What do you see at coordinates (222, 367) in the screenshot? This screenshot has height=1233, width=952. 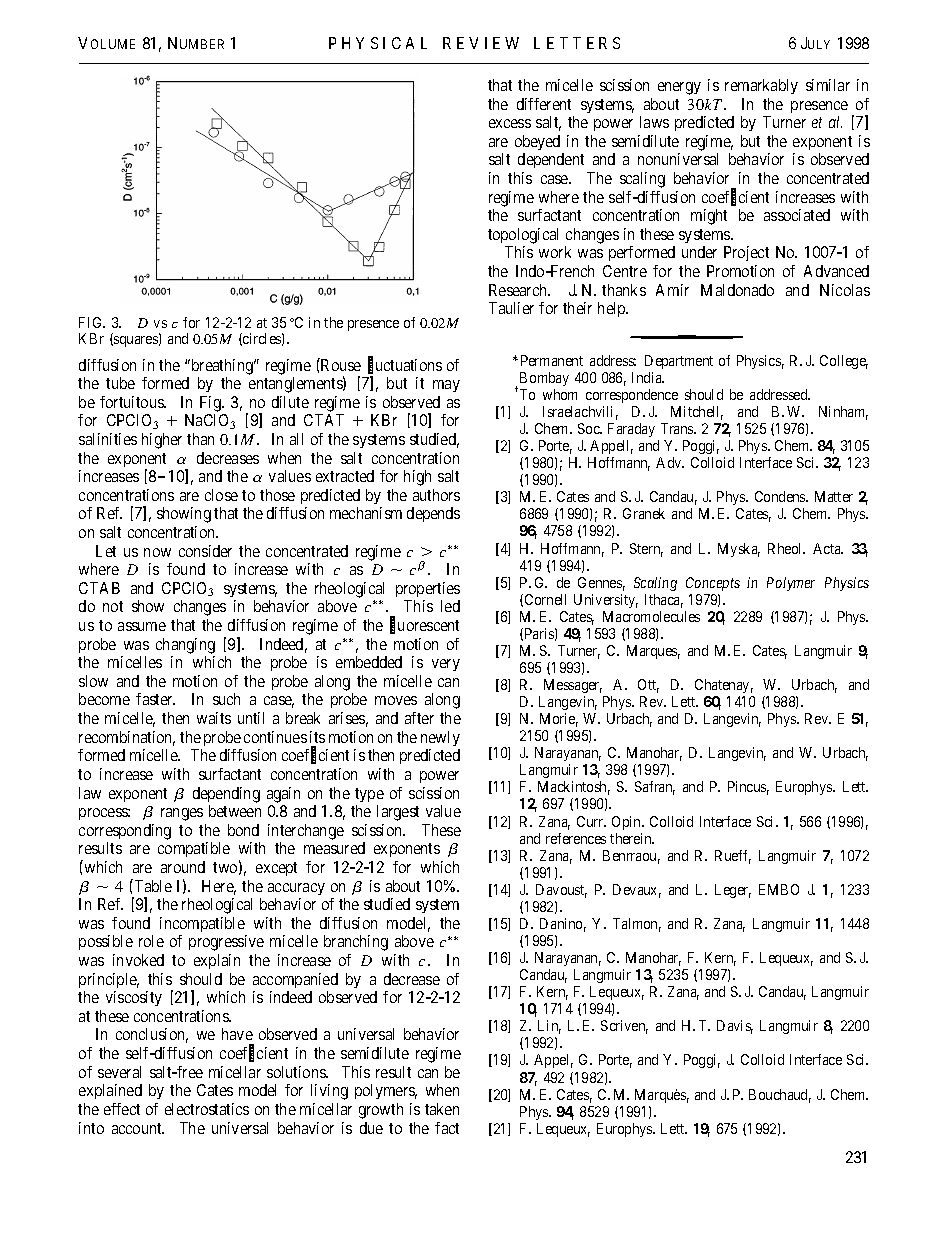 I see `breathing` at bounding box center [222, 367].
